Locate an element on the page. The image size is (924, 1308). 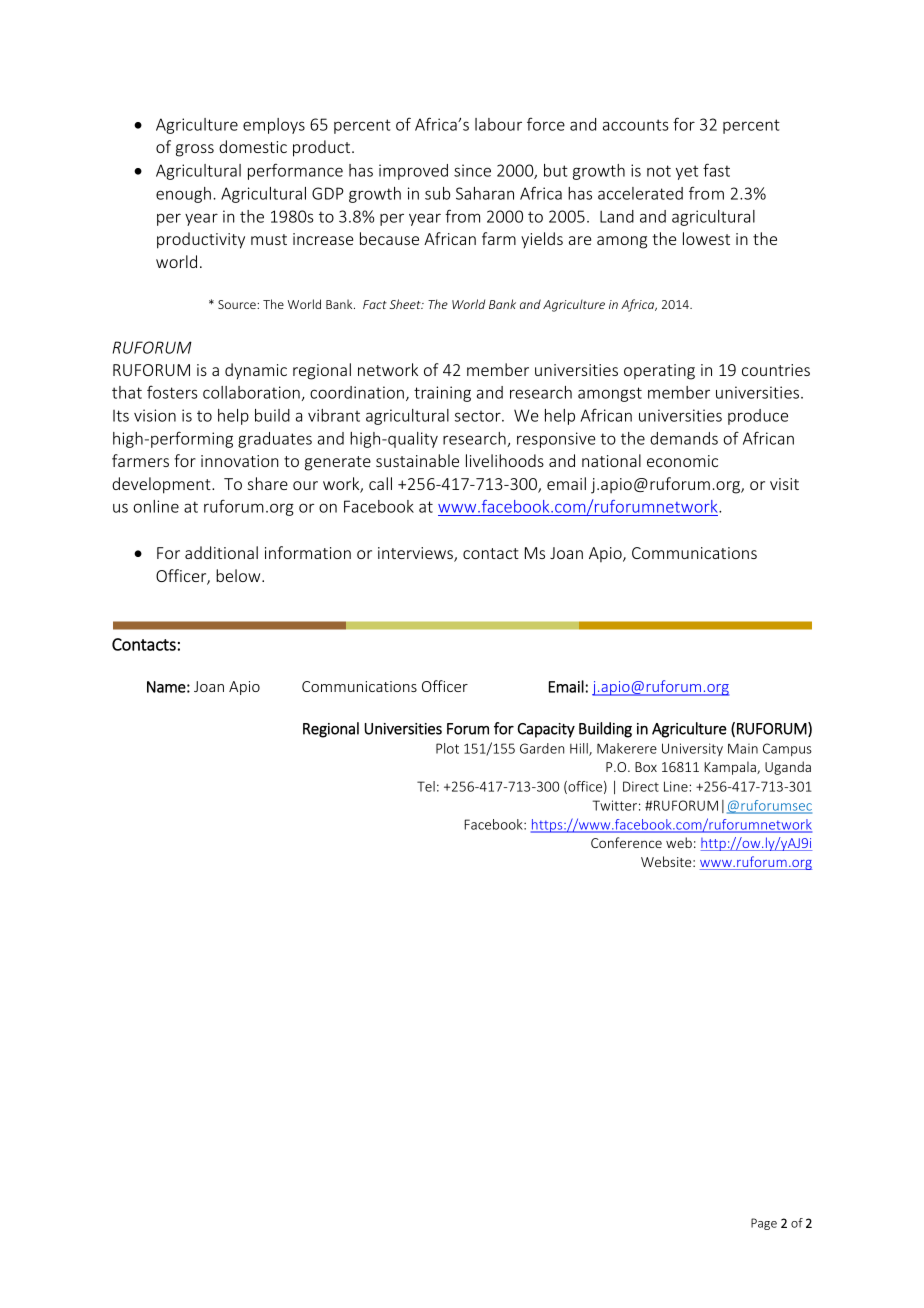
development is located at coordinates (162, 485).
